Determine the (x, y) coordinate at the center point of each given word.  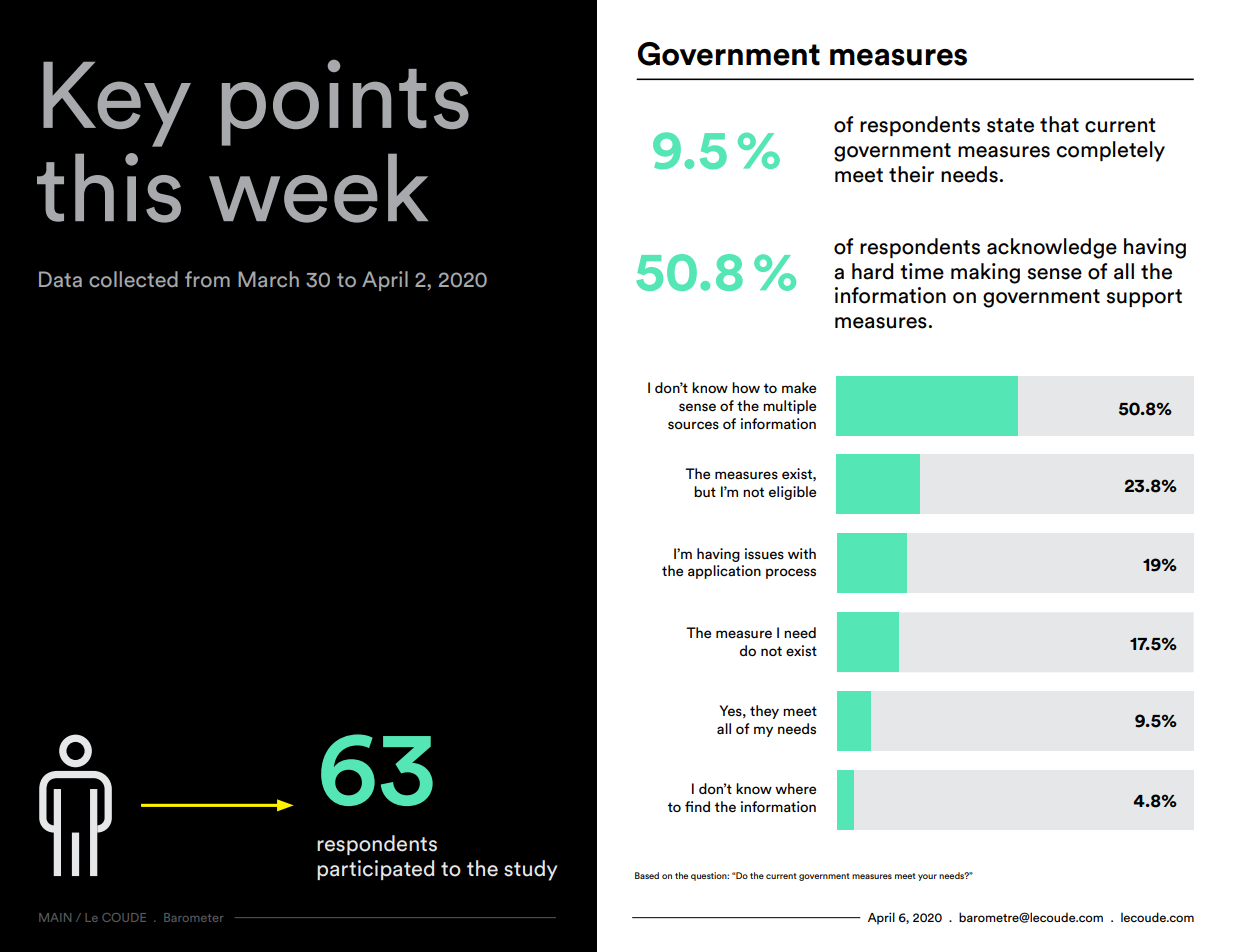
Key (117, 104)
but (705, 491)
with (802, 553)
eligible (792, 493)
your (927, 877)
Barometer (193, 917)
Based (647, 875)
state (1010, 125)
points (345, 102)
